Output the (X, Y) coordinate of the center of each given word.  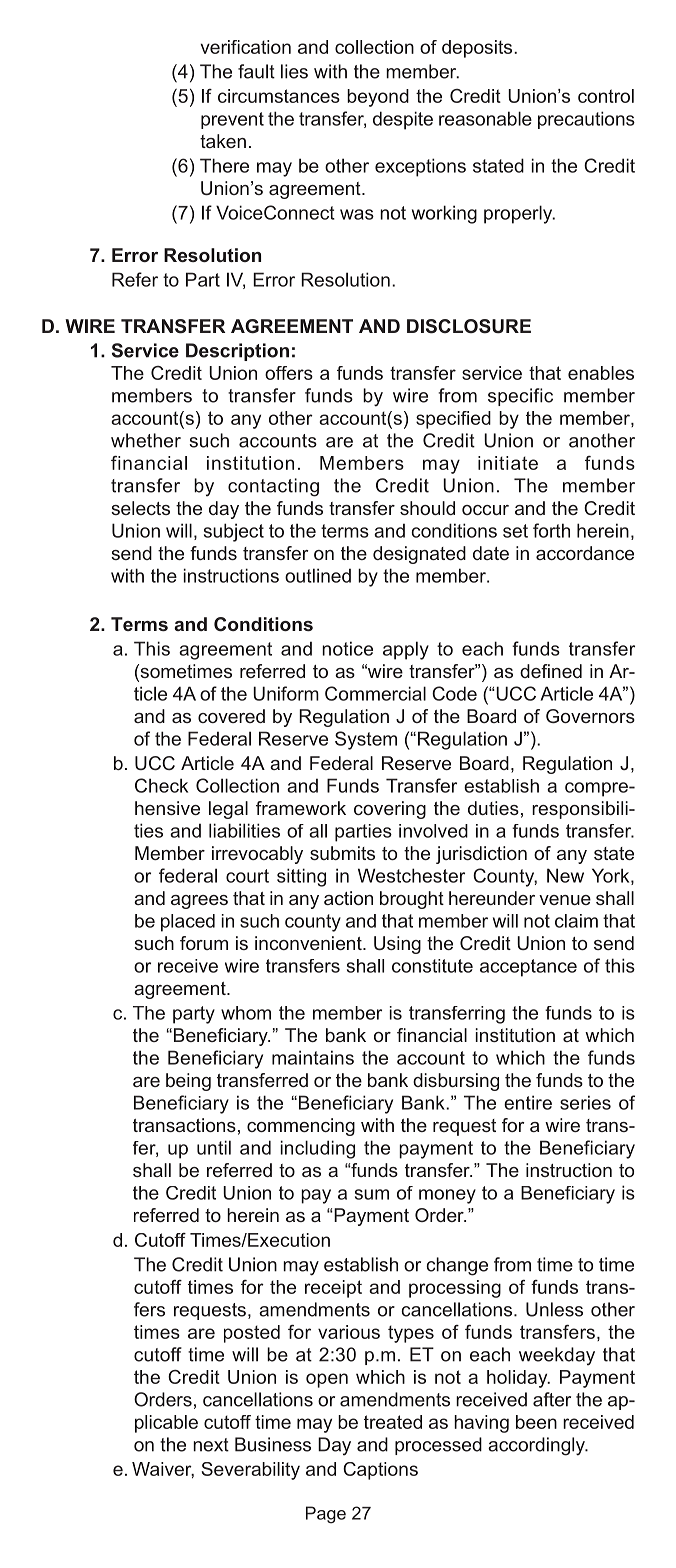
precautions (586, 120)
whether (146, 440)
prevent (232, 120)
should (427, 508)
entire (528, 1102)
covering (390, 810)
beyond (378, 98)
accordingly (537, 1446)
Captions (380, 1471)
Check (161, 785)
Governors (590, 716)
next (211, 1445)
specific (520, 397)
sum (372, 1194)
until (214, 1147)
